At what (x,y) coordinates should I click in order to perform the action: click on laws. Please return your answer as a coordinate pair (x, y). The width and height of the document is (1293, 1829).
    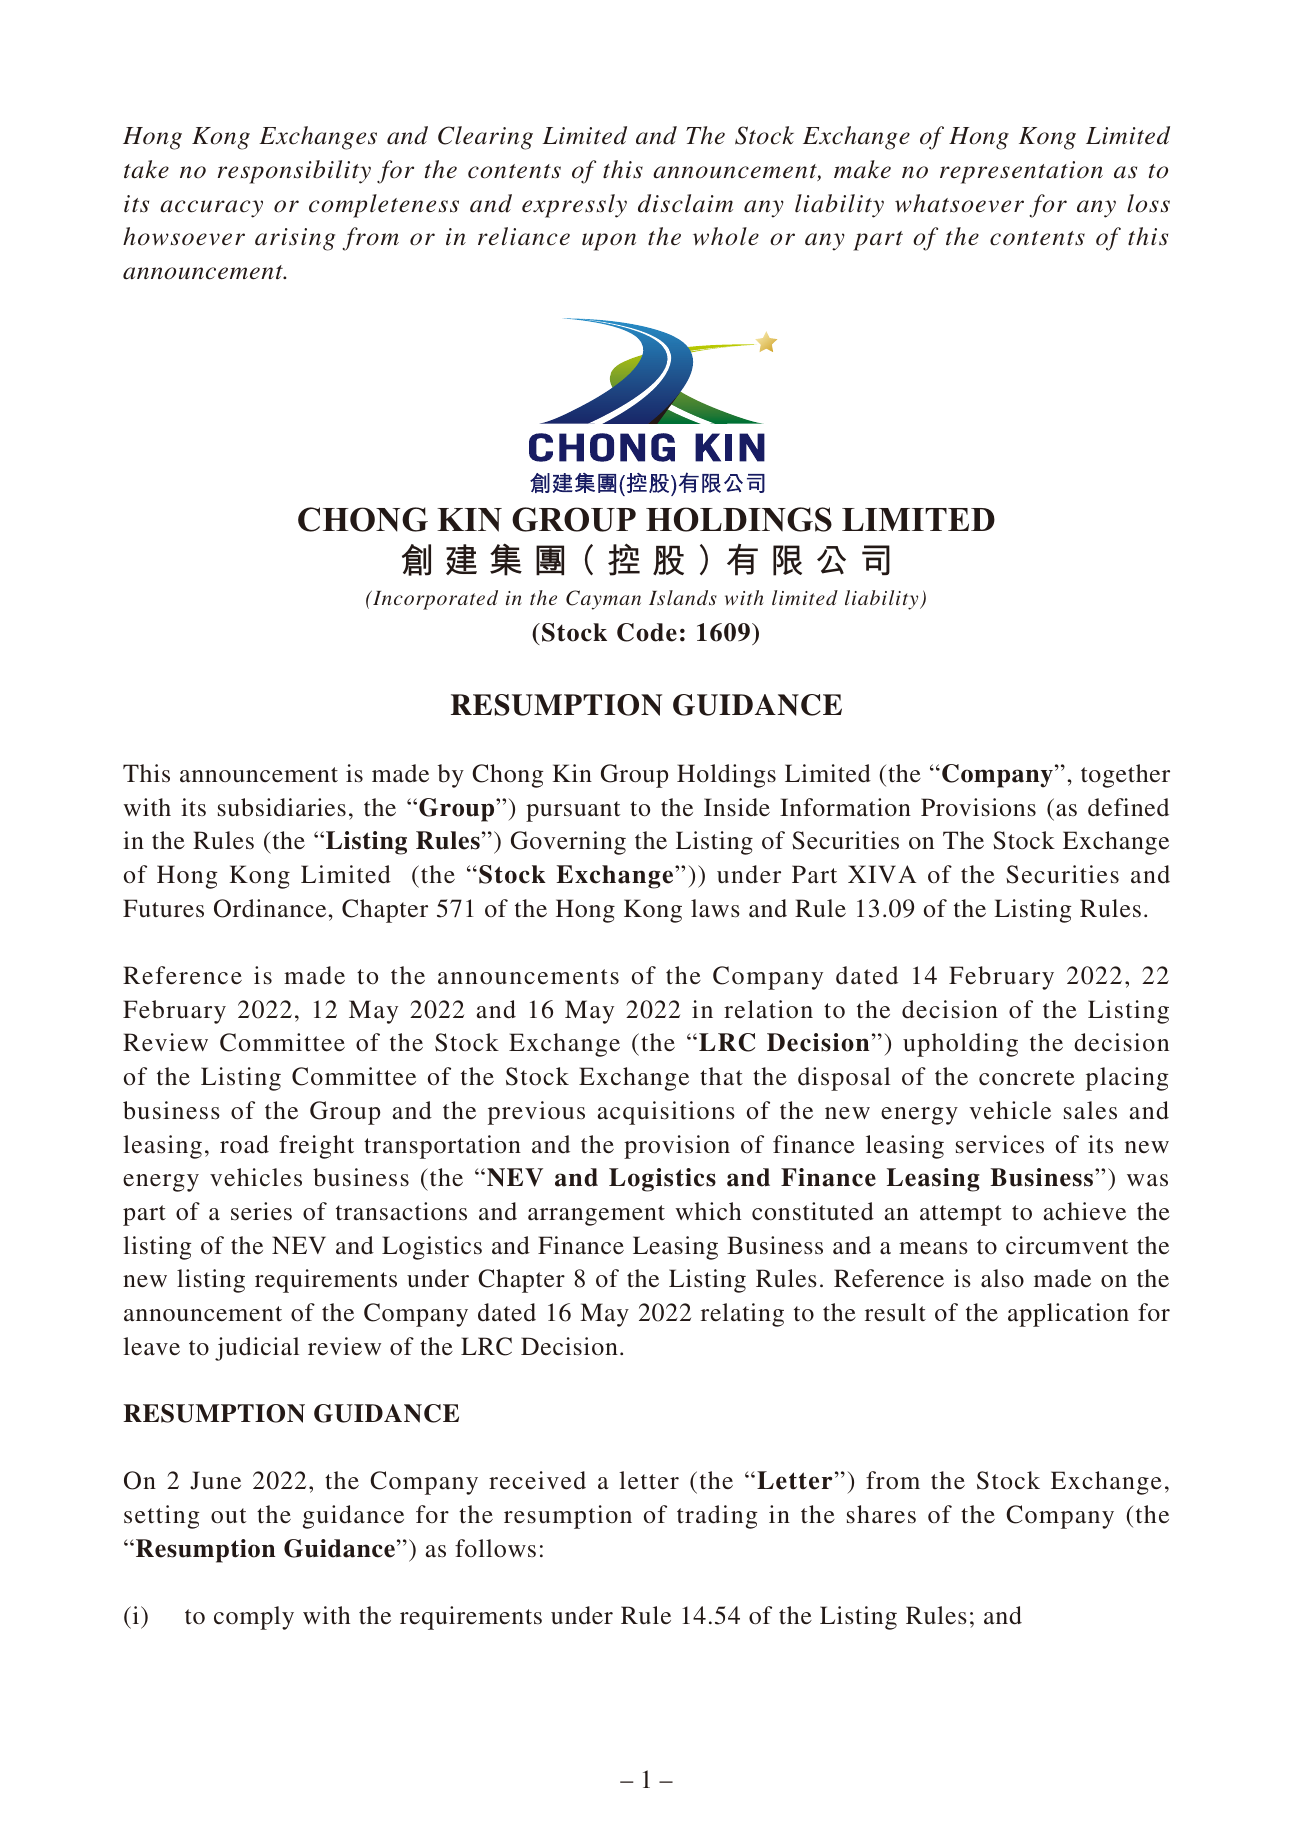
    Looking at the image, I should click on (715, 908).
